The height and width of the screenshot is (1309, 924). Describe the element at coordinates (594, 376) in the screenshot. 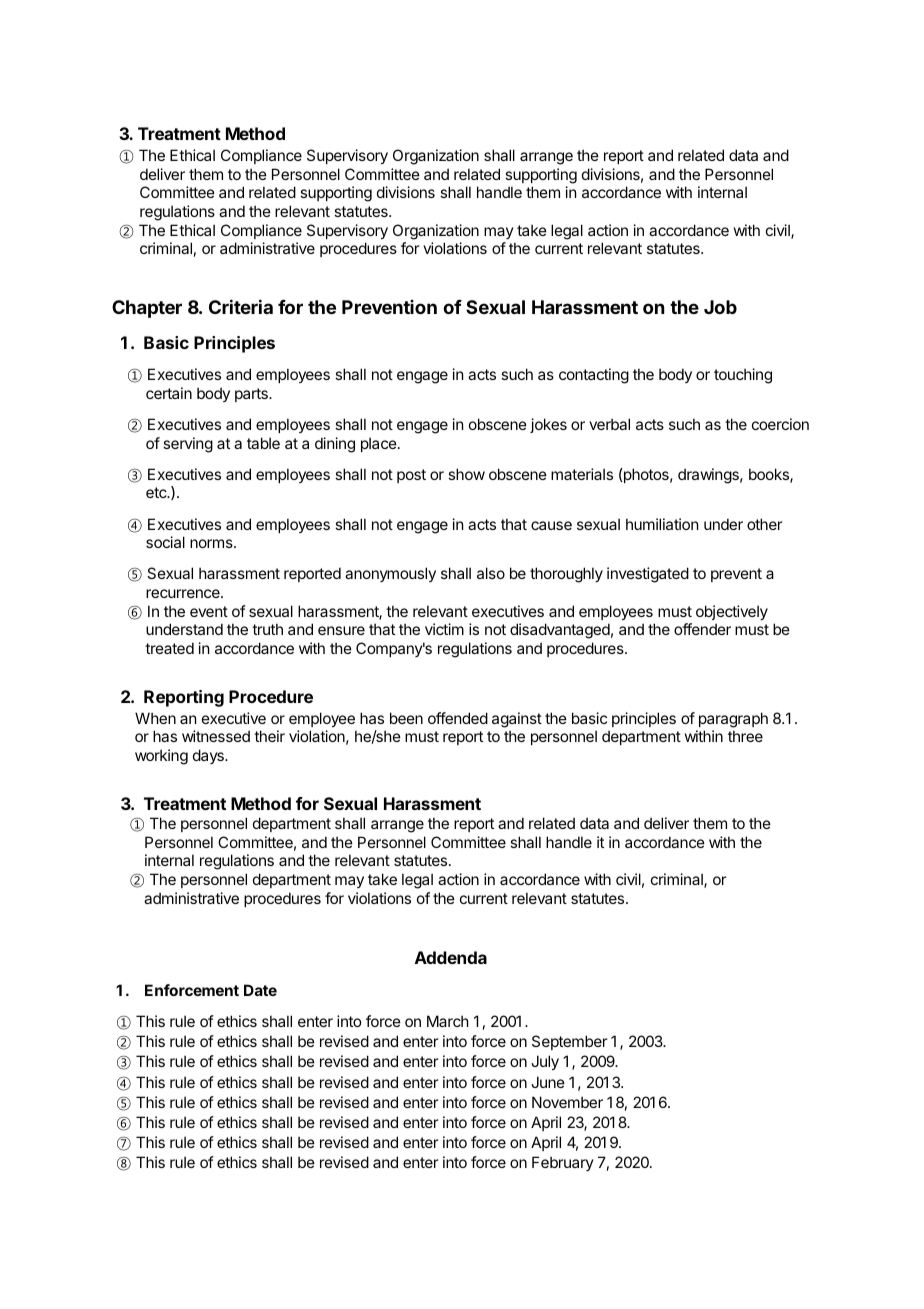

I see `contacting` at that location.
